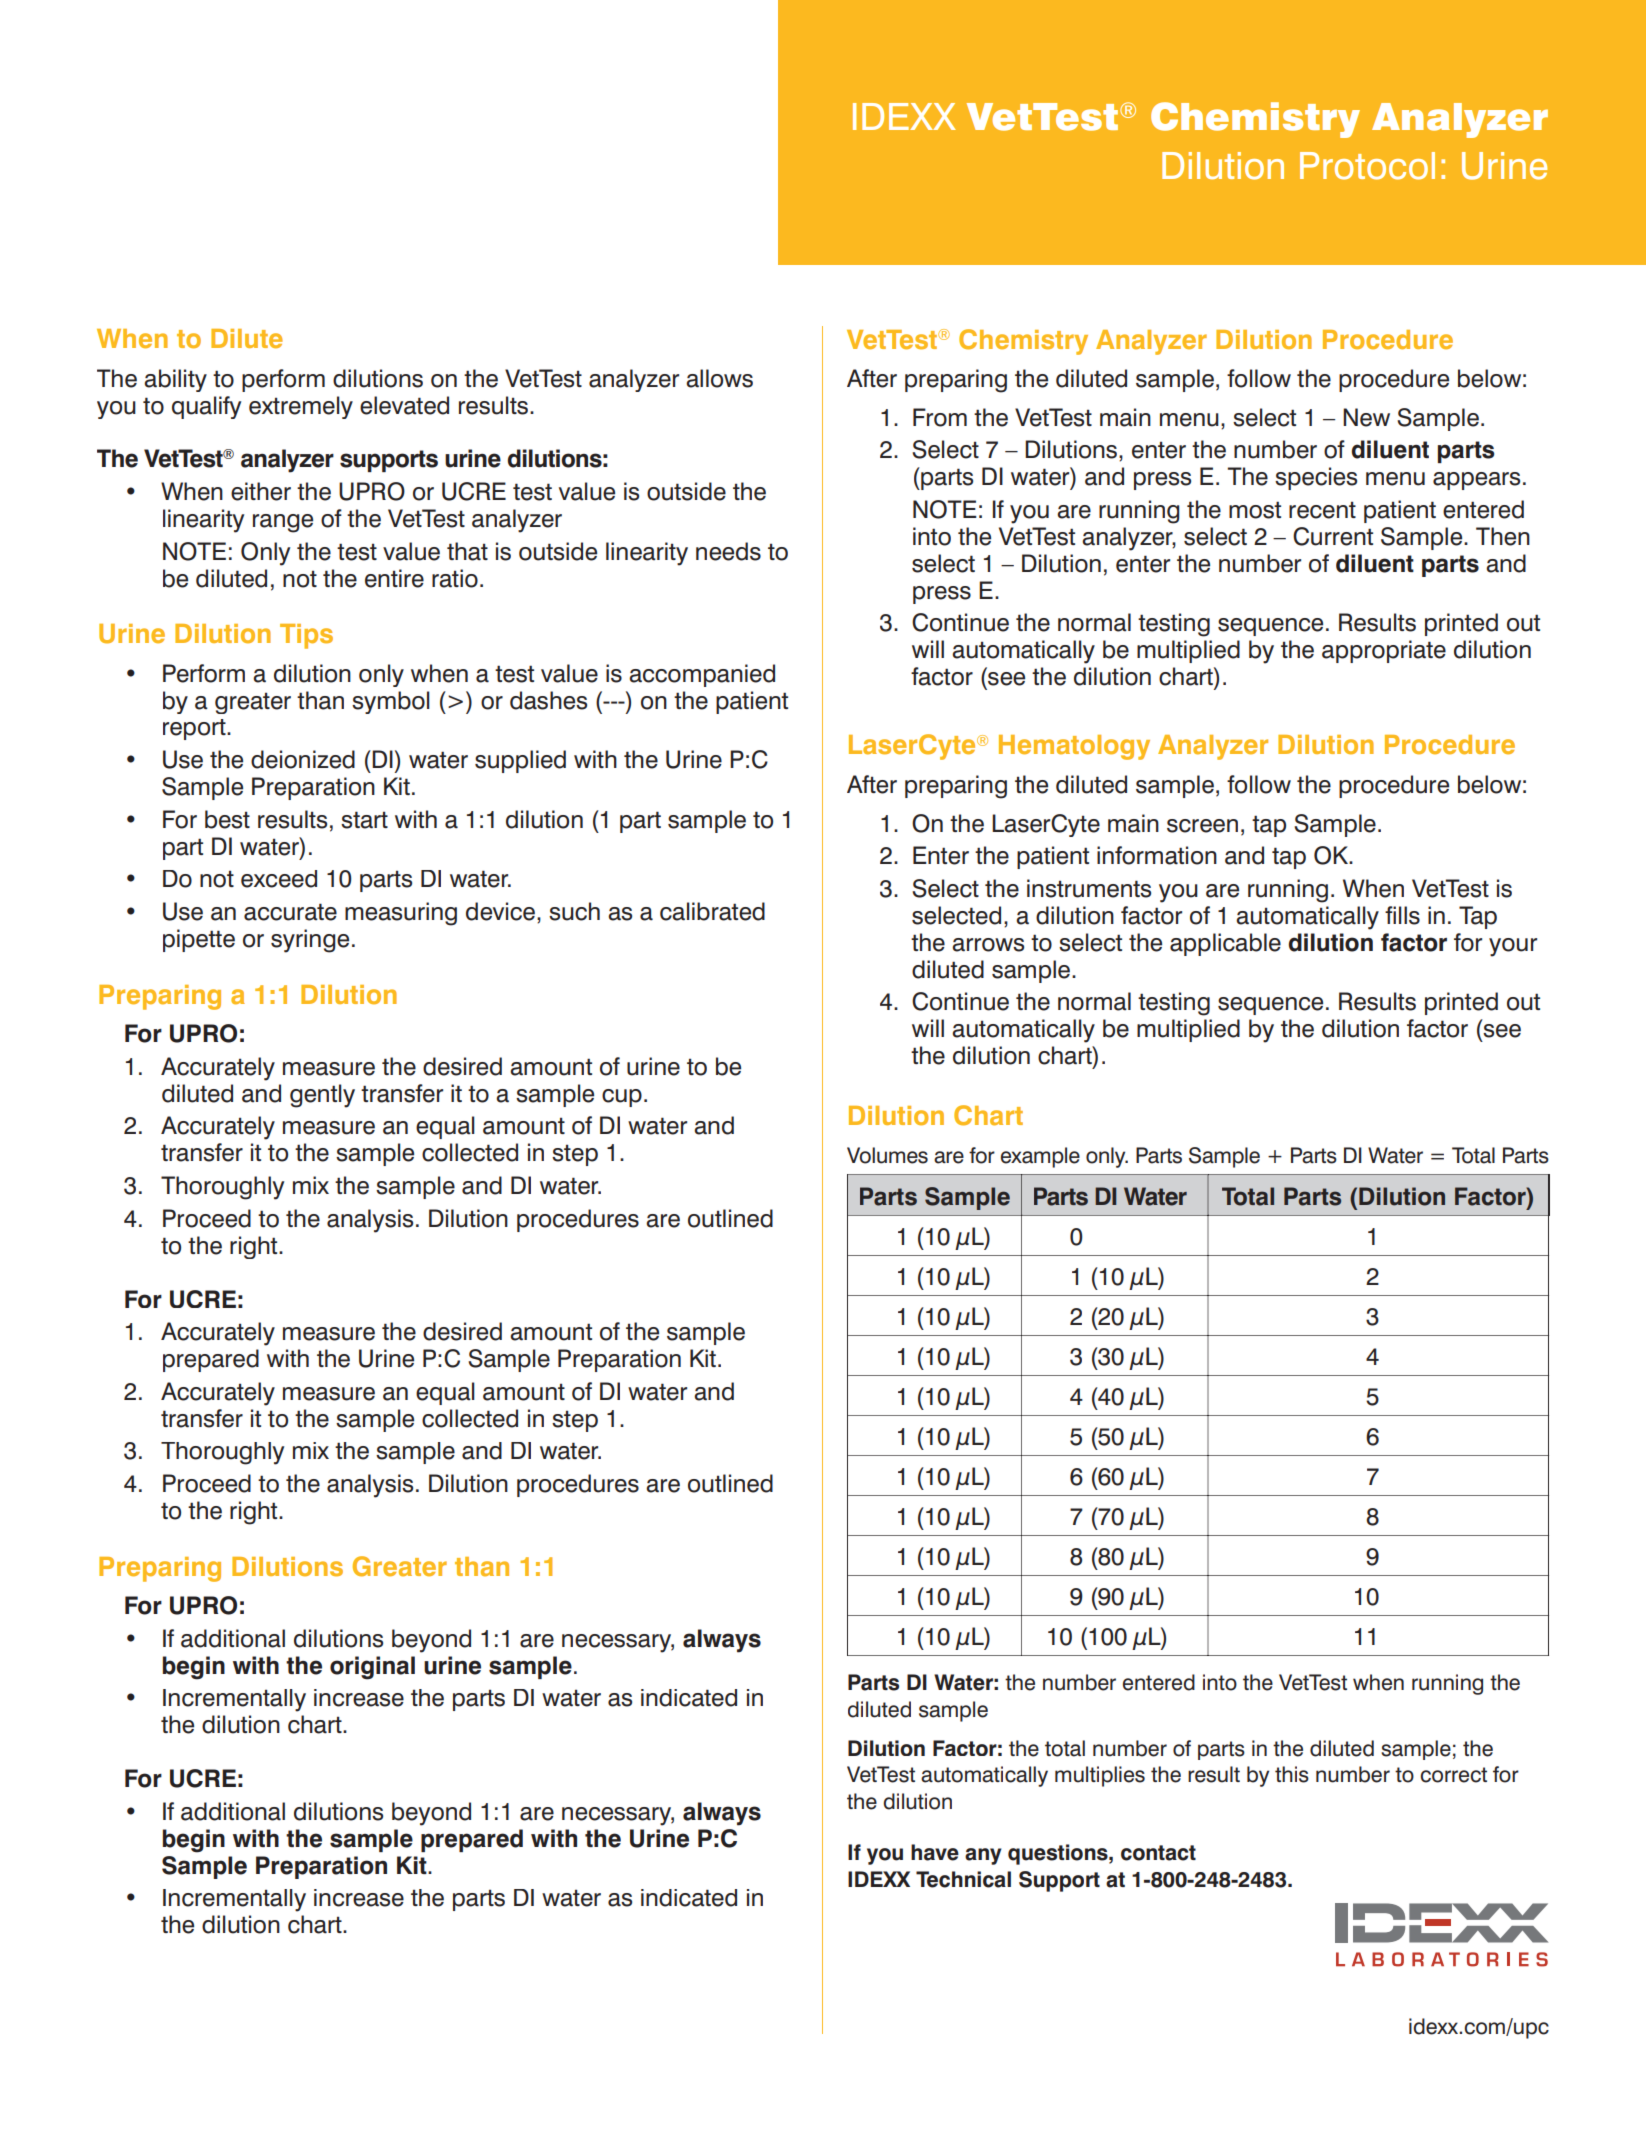  What do you see at coordinates (887, 1155) in the screenshot?
I see `Volumes` at bounding box center [887, 1155].
